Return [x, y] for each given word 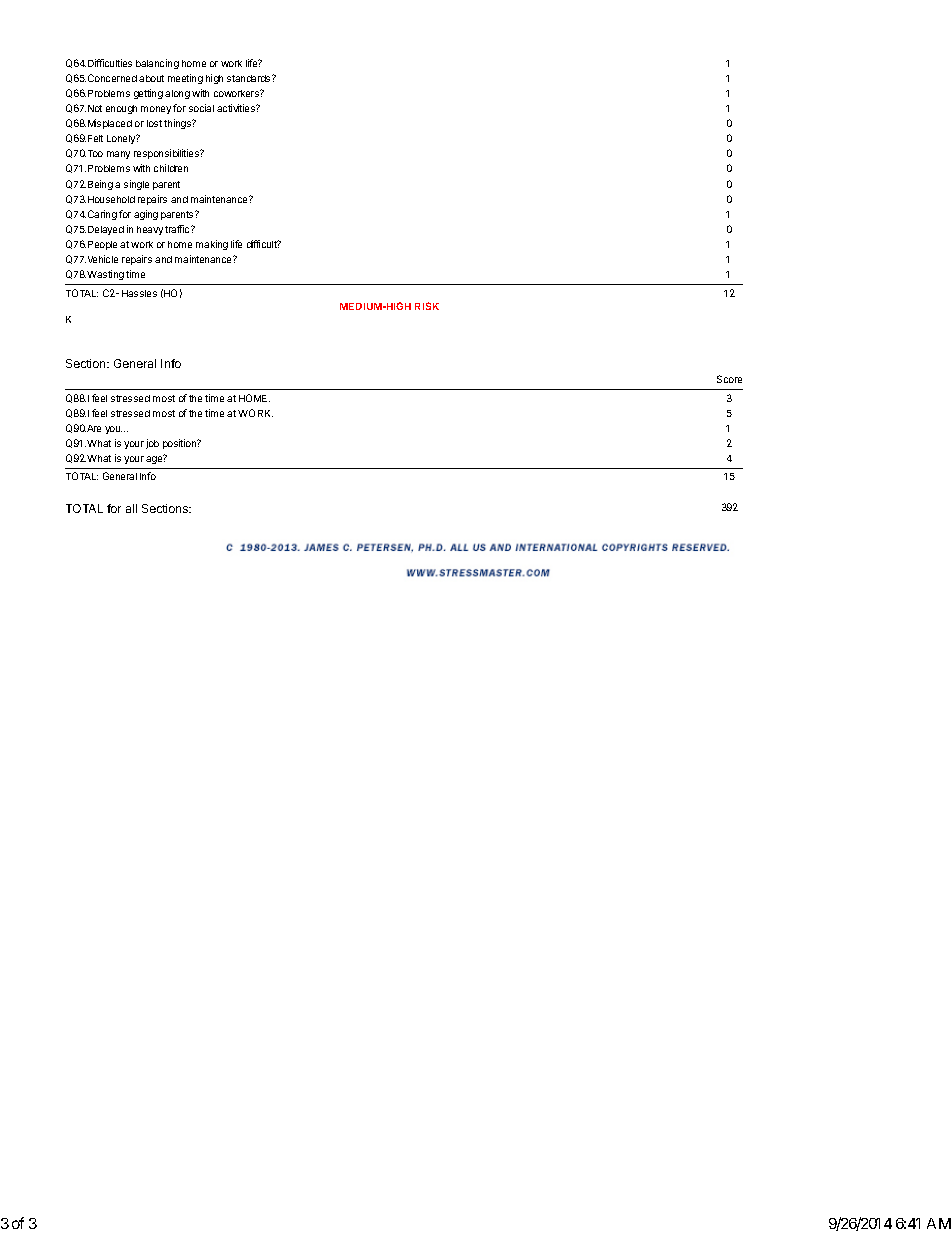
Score [729, 379]
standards [250, 78]
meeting [185, 79]
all [131, 508]
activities [237, 108]
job [152, 444]
